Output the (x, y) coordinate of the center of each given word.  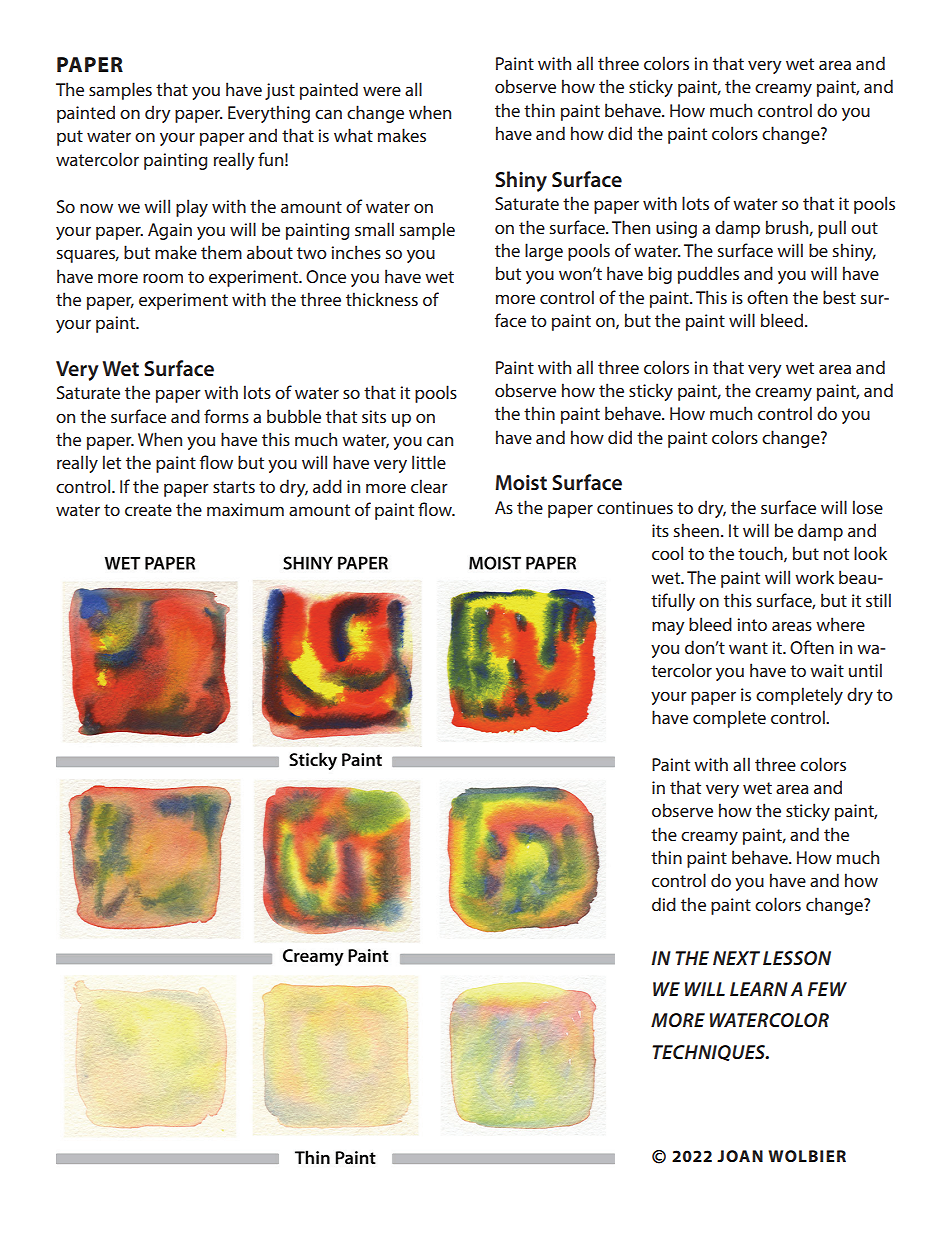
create (148, 510)
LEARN (759, 989)
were (382, 91)
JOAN (740, 1156)
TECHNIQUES (710, 1053)
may (668, 628)
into (752, 624)
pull (832, 229)
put (70, 138)
